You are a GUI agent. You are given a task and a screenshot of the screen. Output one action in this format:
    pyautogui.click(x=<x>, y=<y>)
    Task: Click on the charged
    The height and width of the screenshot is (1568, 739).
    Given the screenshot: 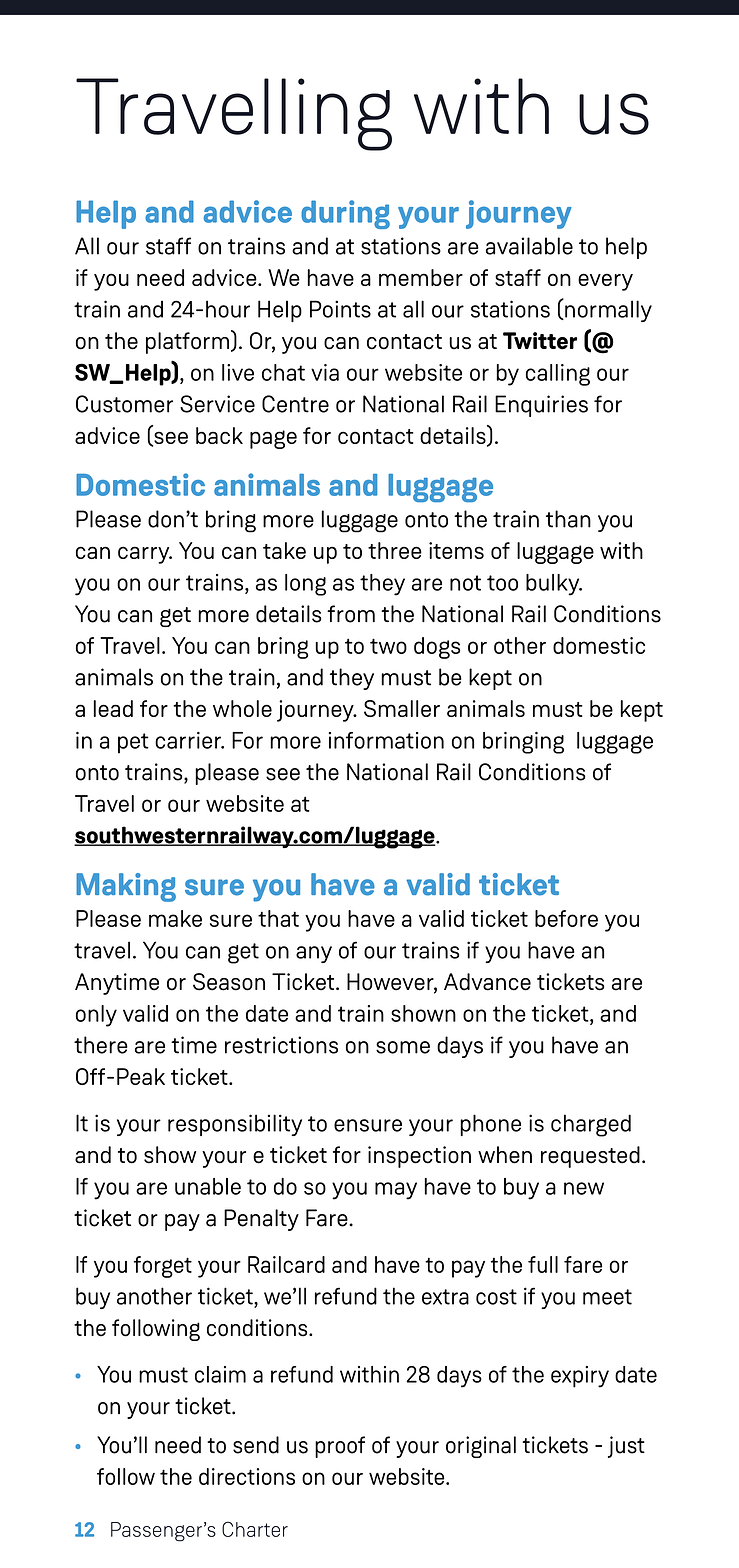 What is the action you would take?
    pyautogui.click(x=591, y=1125)
